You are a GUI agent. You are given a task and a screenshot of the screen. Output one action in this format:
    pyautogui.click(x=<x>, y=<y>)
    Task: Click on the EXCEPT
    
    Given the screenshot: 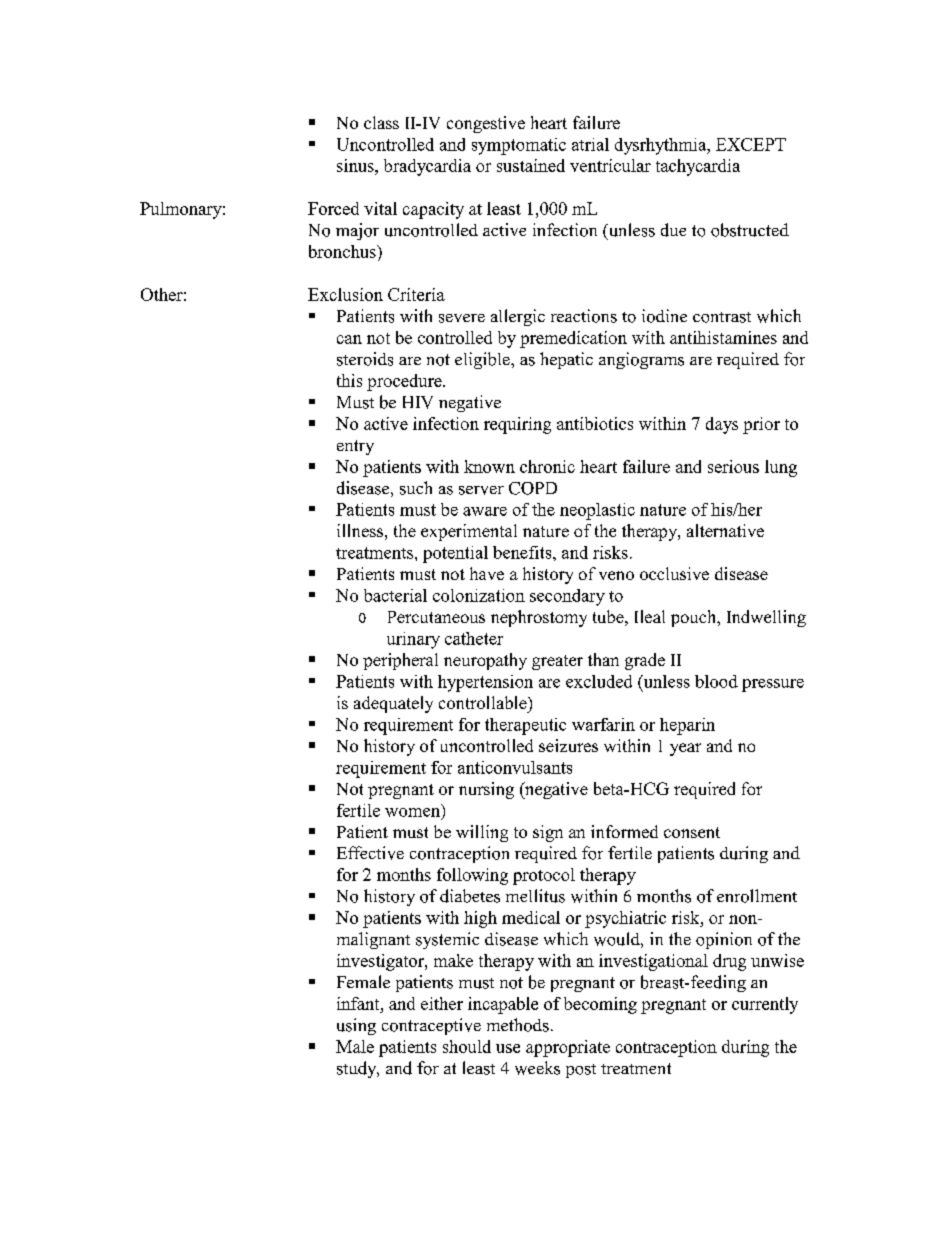 What is the action you would take?
    pyautogui.click(x=751, y=144)
